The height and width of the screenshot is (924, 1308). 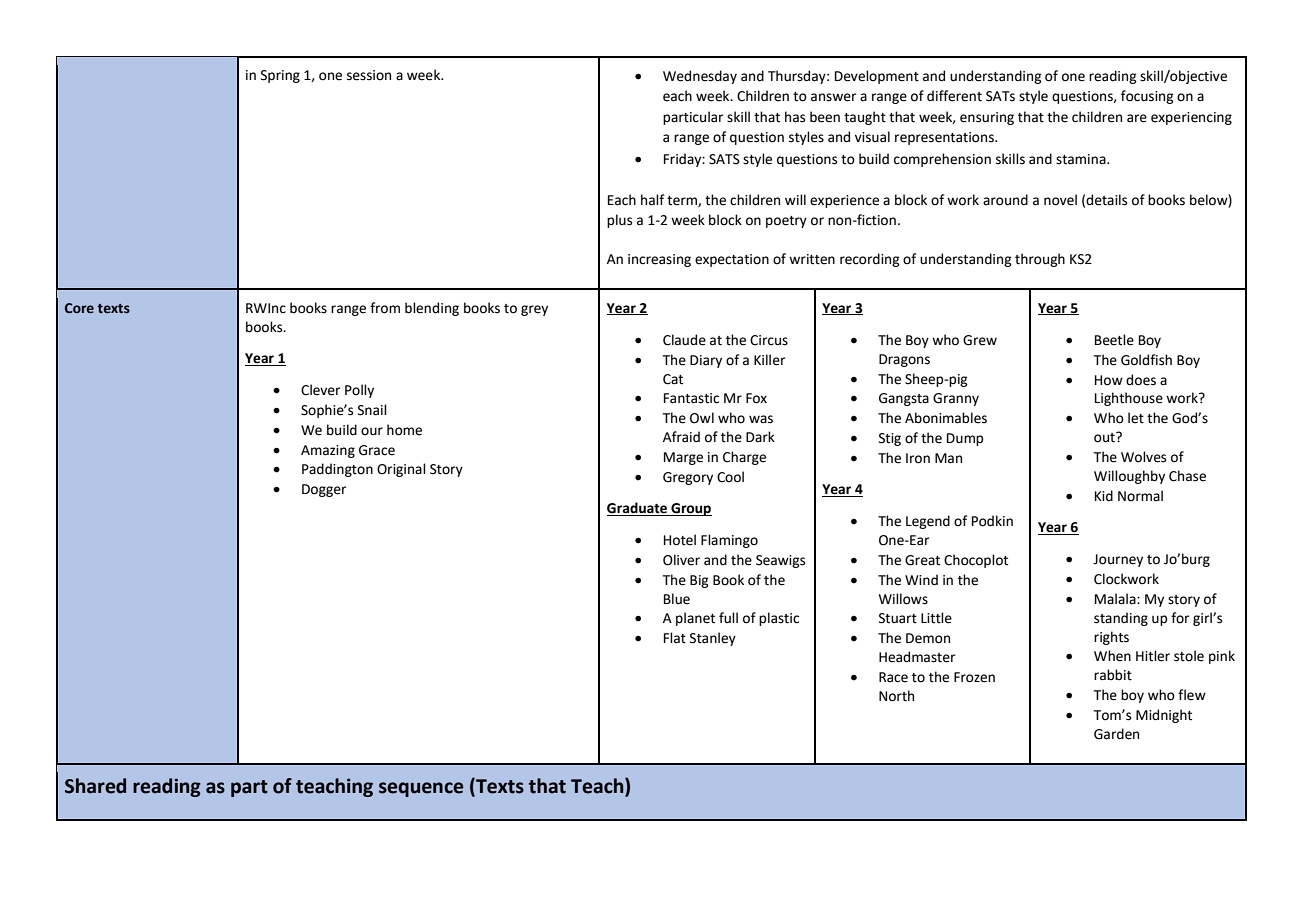 I want to click on Spring, so click(x=280, y=76).
